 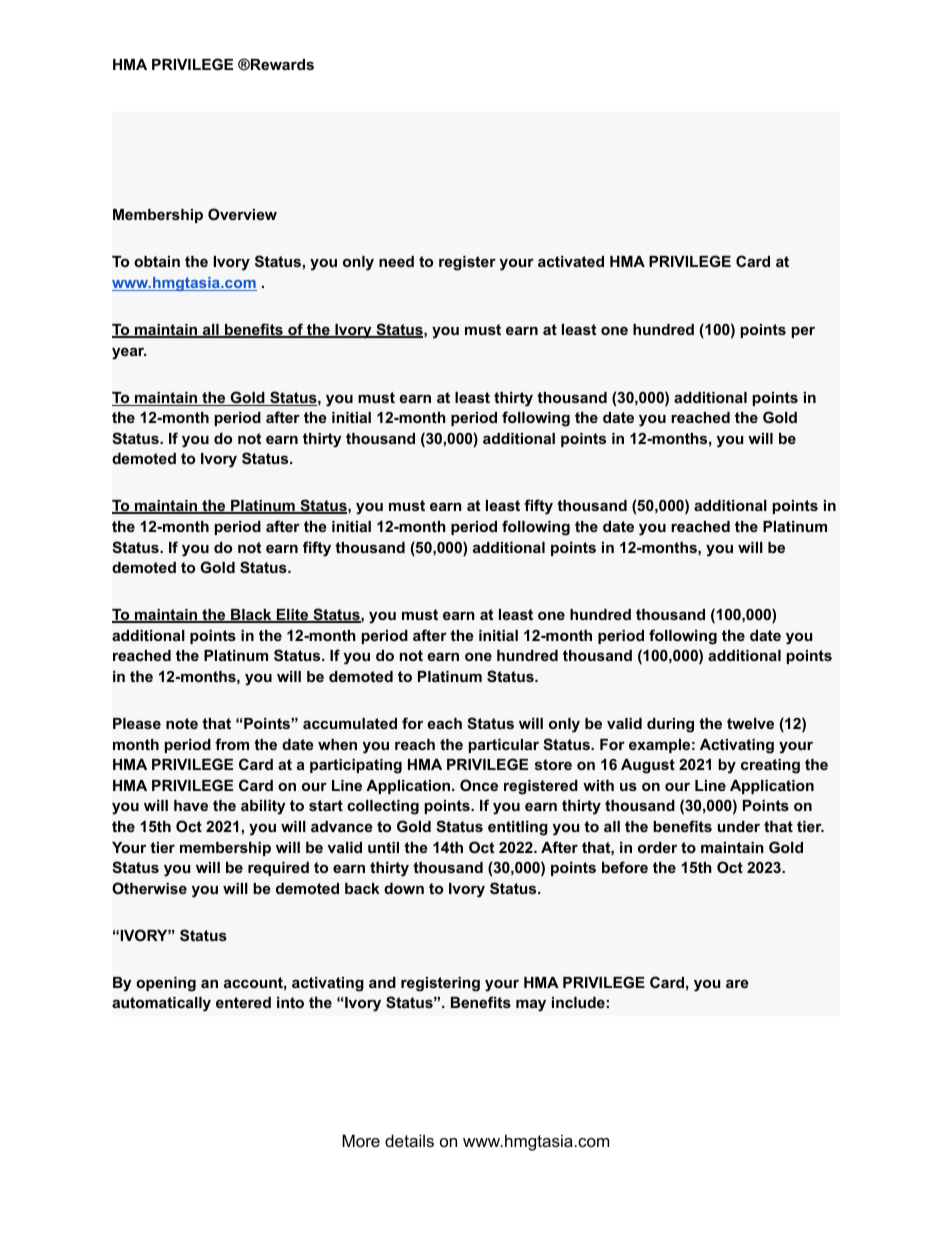 I want to click on activated, so click(x=571, y=261).
